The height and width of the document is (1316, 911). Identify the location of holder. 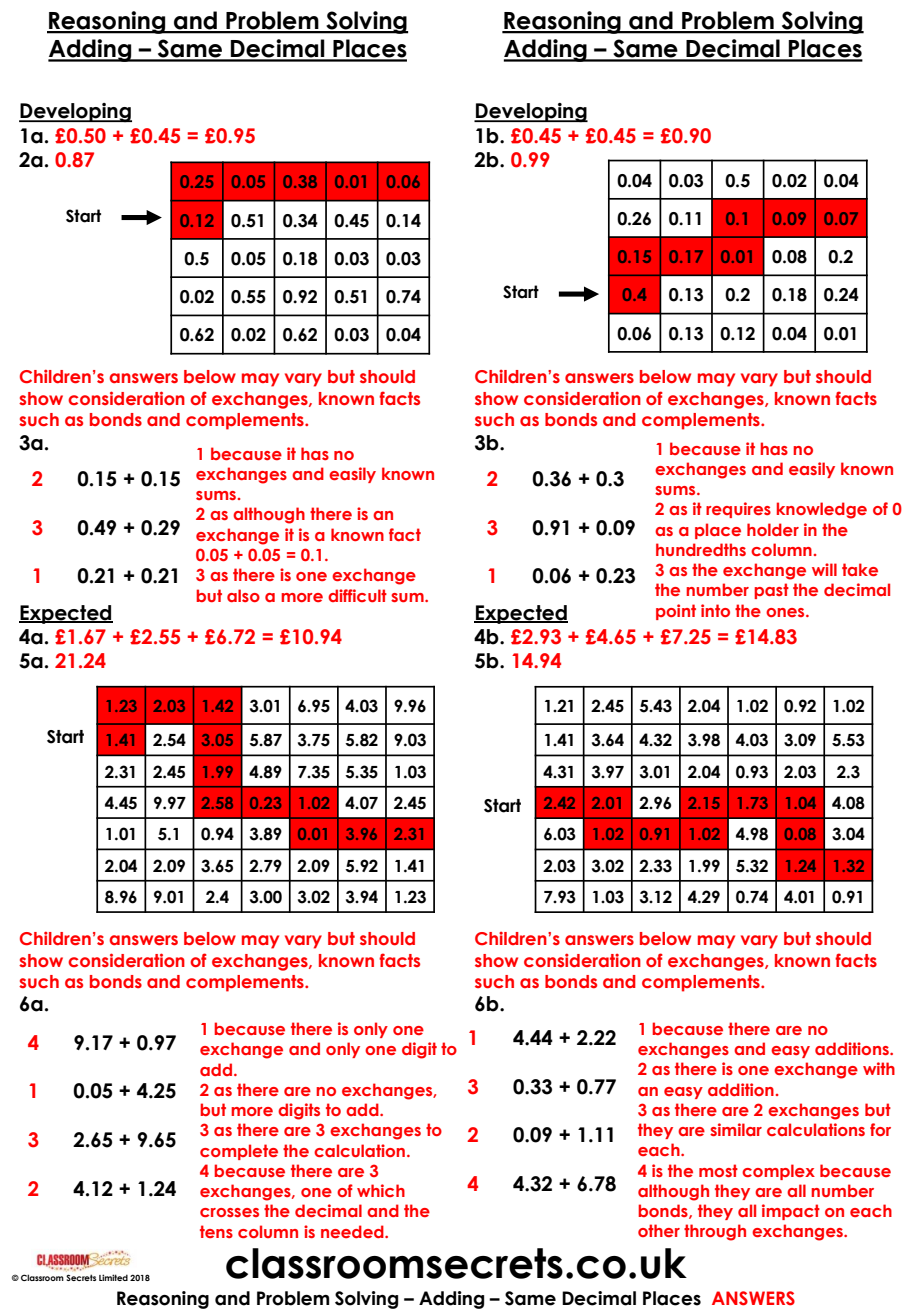
(773, 529).
